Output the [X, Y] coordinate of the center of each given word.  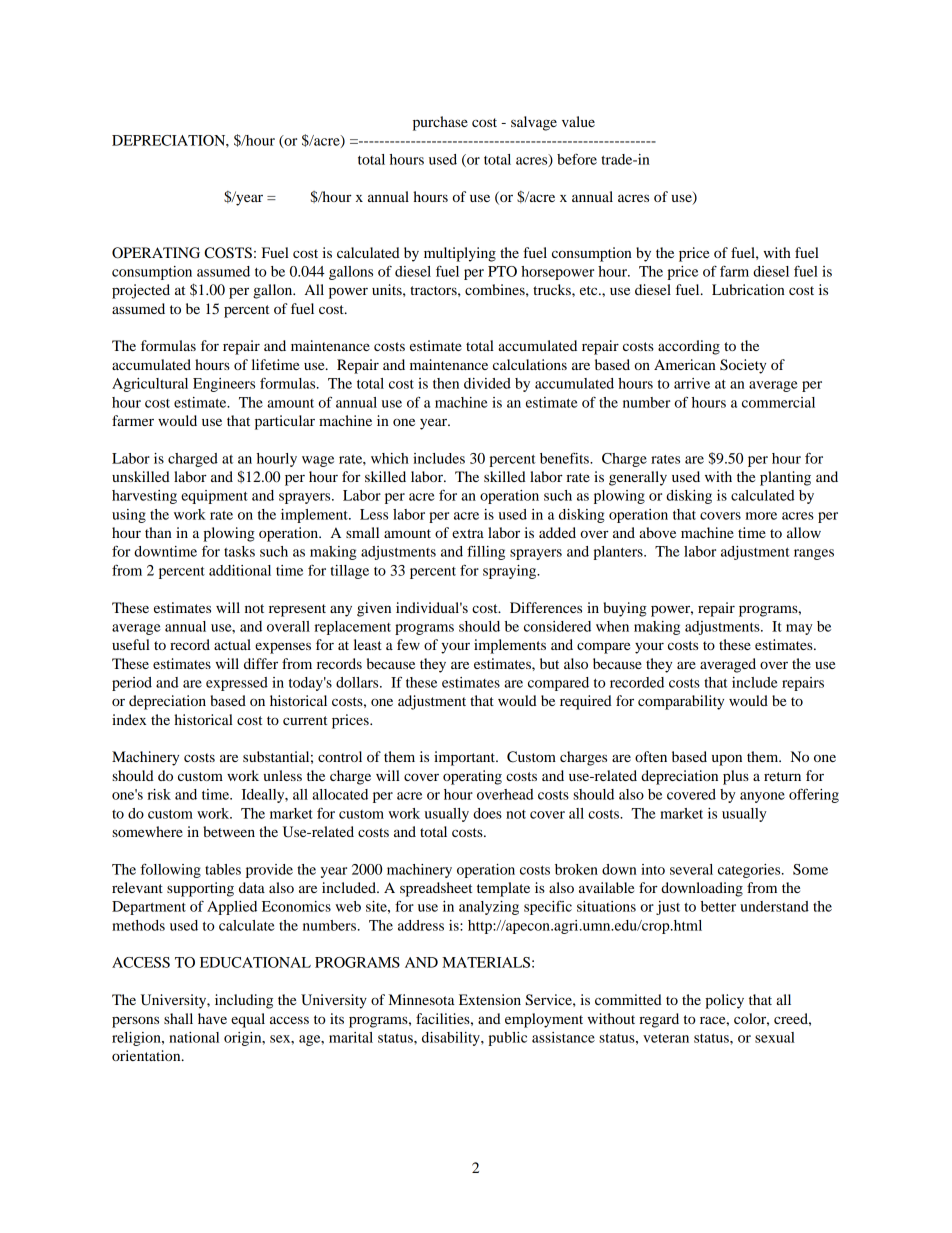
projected [141, 291]
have [212, 1018]
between [229, 831]
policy [724, 1001]
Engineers [224, 385]
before [577, 159]
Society [743, 366]
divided [487, 383]
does [487, 813]
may [799, 629]
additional [240, 570]
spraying [511, 572]
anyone [762, 797]
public [507, 1039]
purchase [440, 123]
